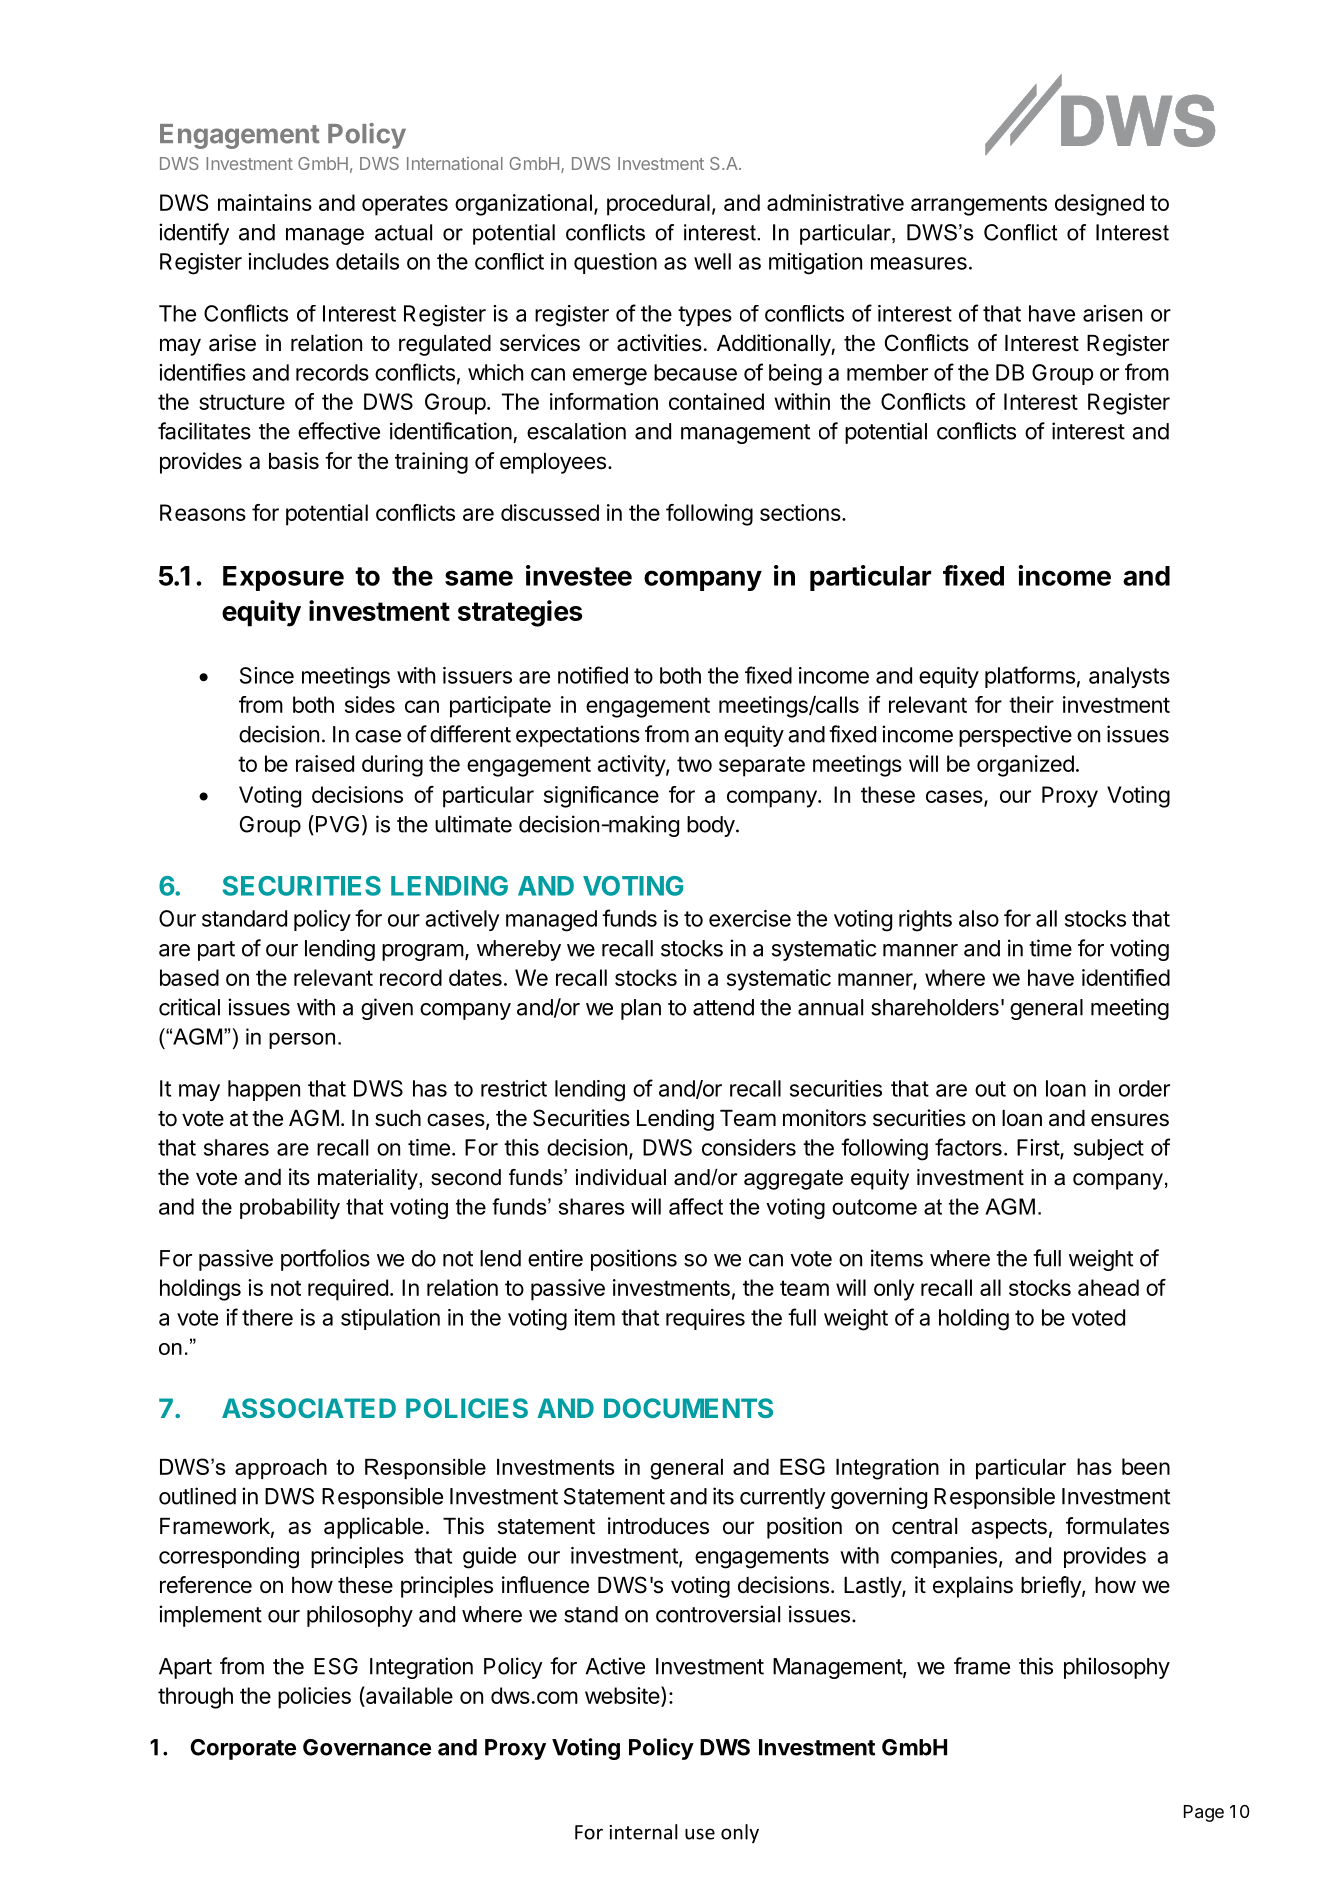 The height and width of the page is (1878, 1328). I want to click on person, so click(302, 1040).
